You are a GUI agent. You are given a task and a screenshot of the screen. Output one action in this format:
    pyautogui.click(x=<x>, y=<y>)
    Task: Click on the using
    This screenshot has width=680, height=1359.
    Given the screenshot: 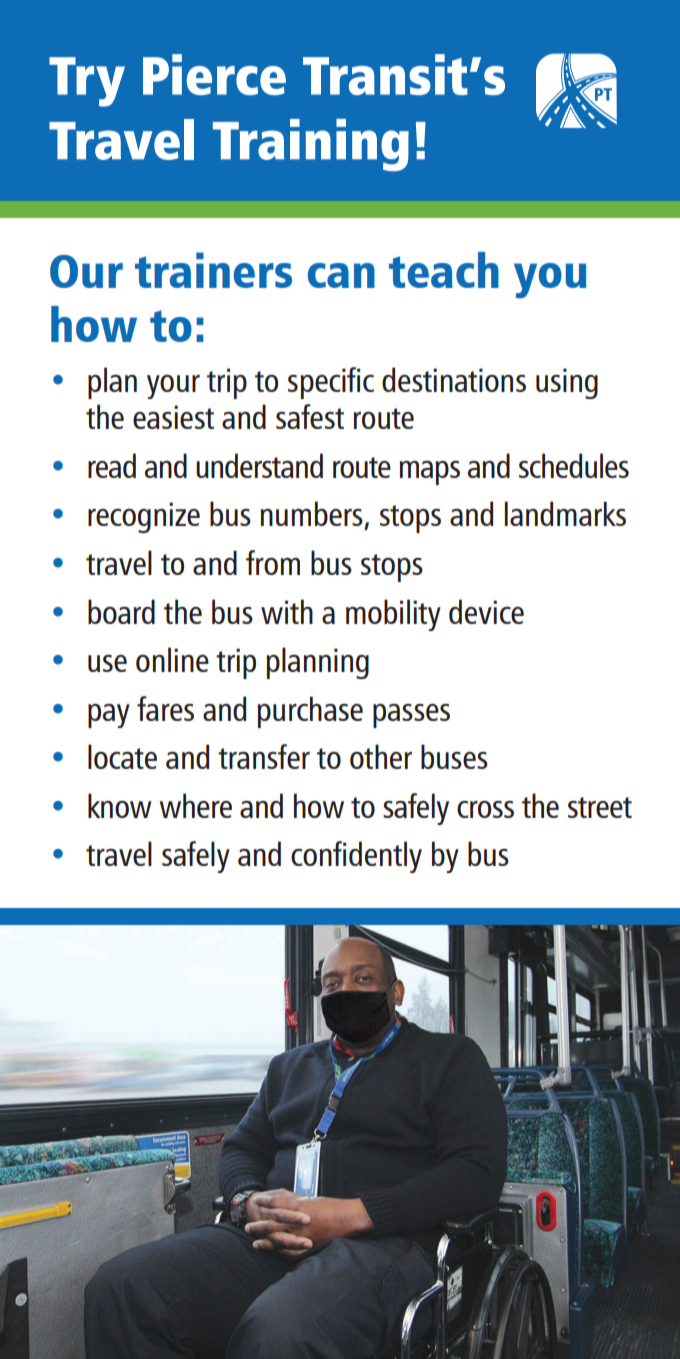 What is the action you would take?
    pyautogui.click(x=567, y=383)
